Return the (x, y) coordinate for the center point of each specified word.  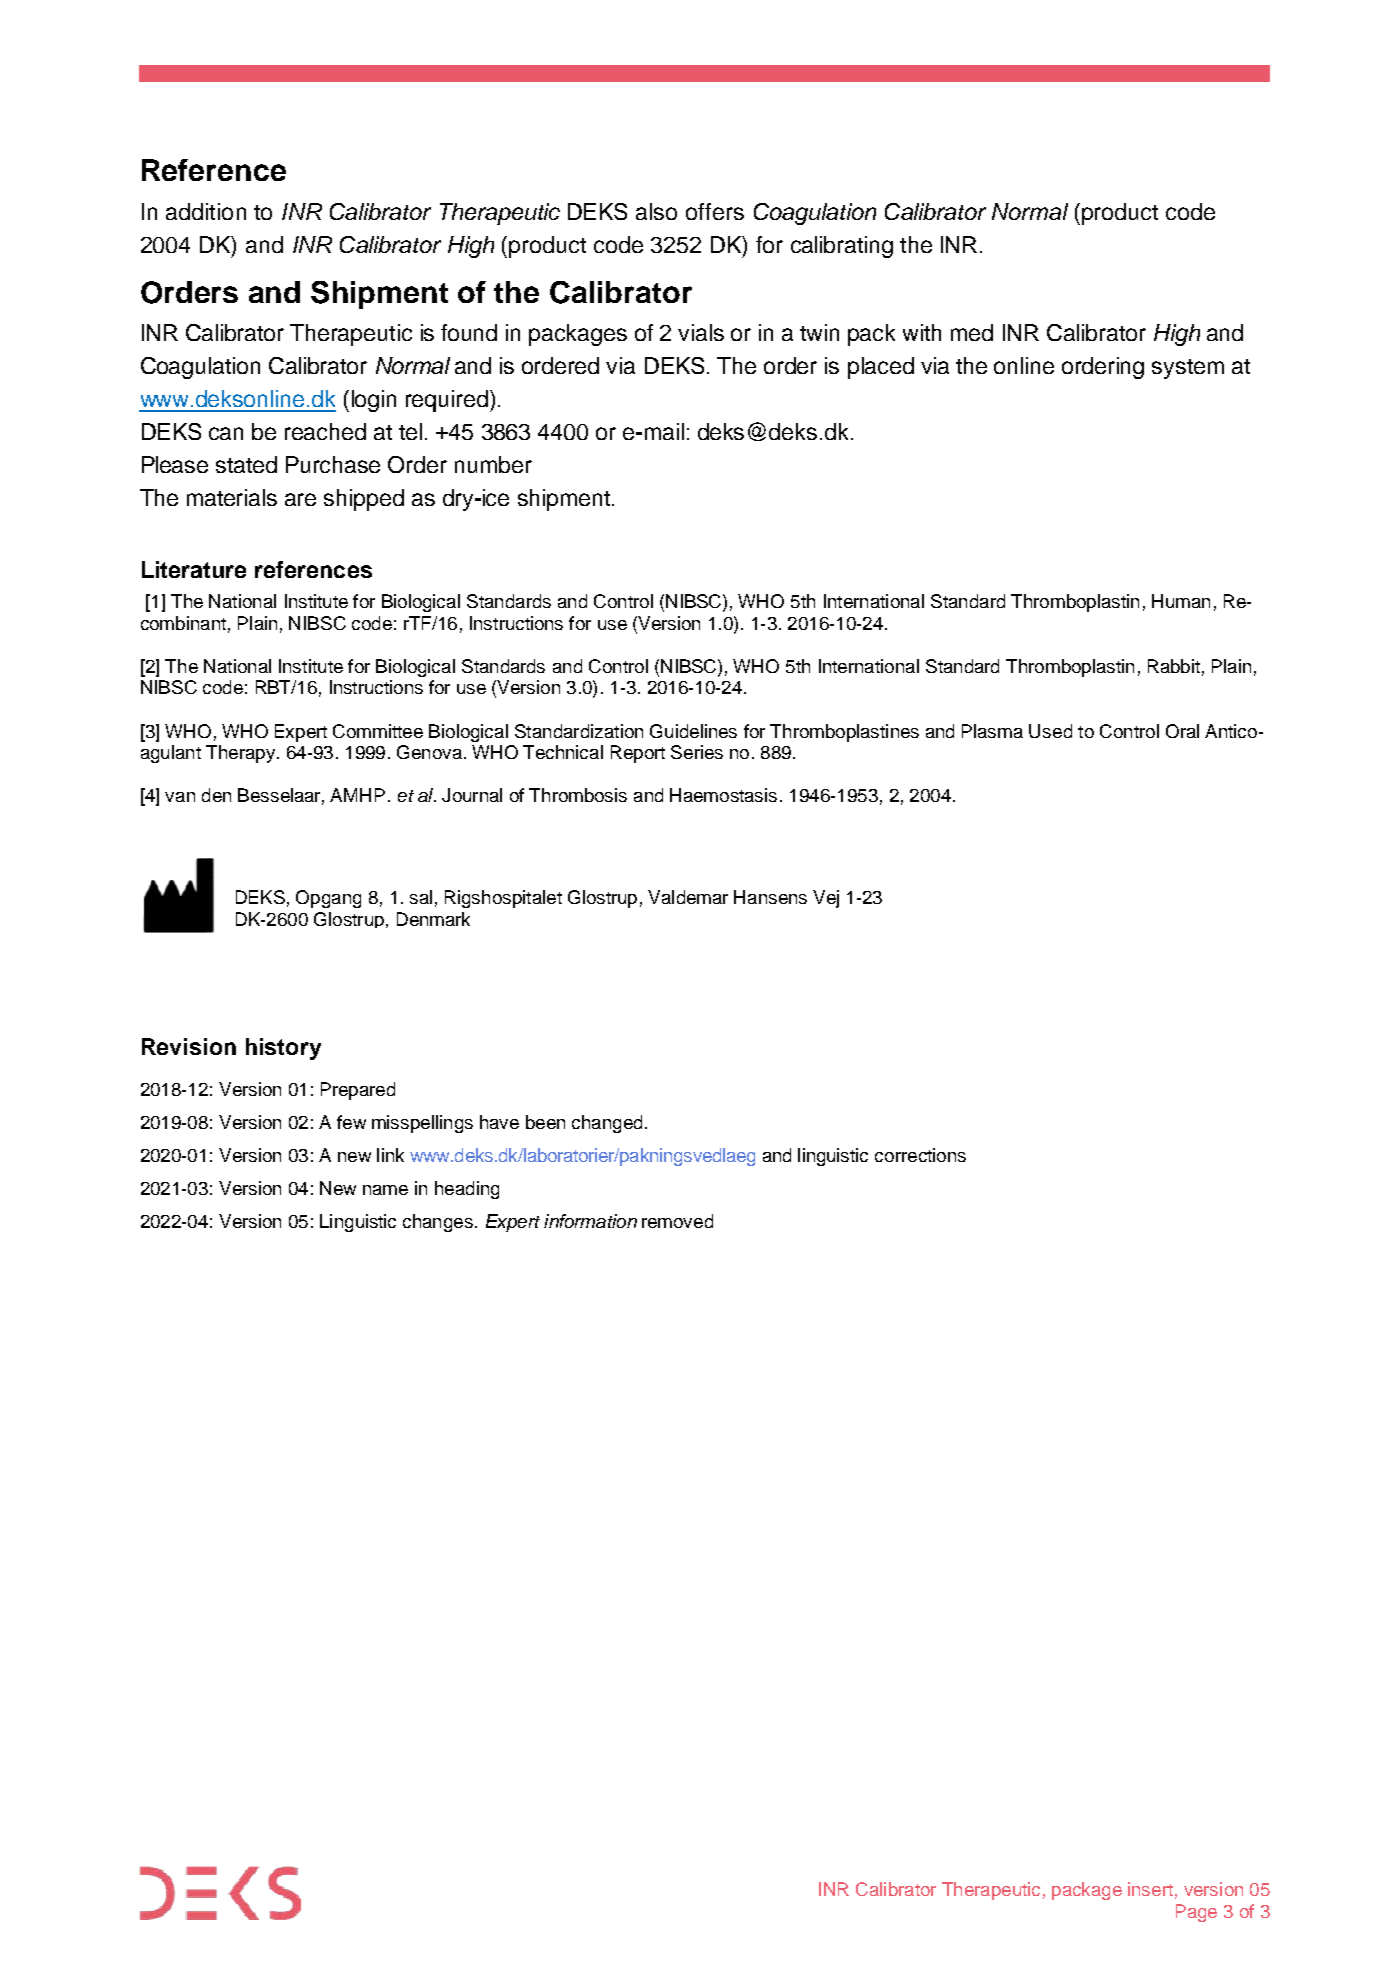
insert (1150, 1889)
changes (438, 1223)
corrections (920, 1155)
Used (1050, 731)
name (385, 1190)
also (656, 211)
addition (206, 211)
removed (677, 1221)
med (972, 332)
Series (697, 752)
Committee (378, 731)
